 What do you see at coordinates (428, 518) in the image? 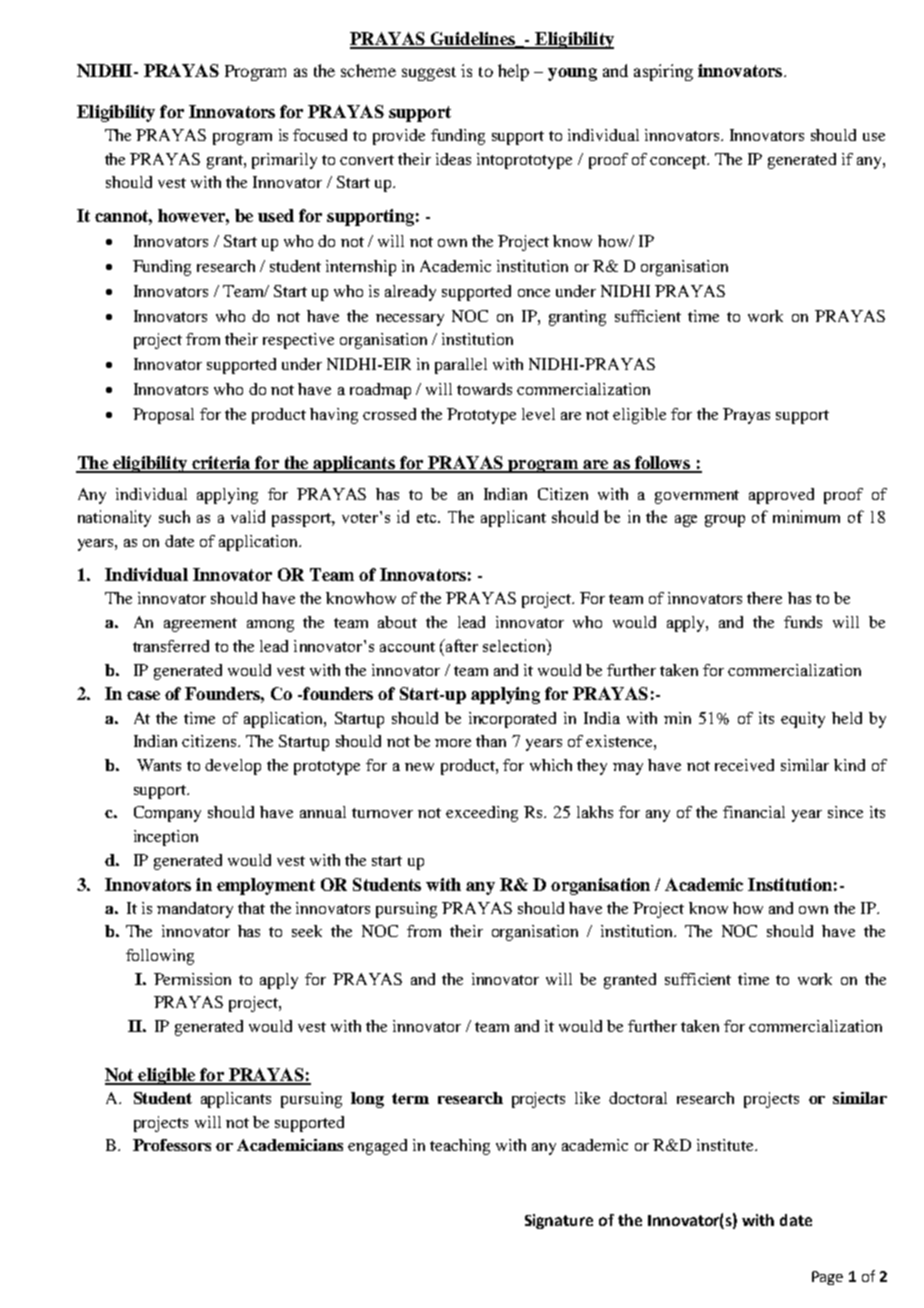
I see `etc` at bounding box center [428, 518].
